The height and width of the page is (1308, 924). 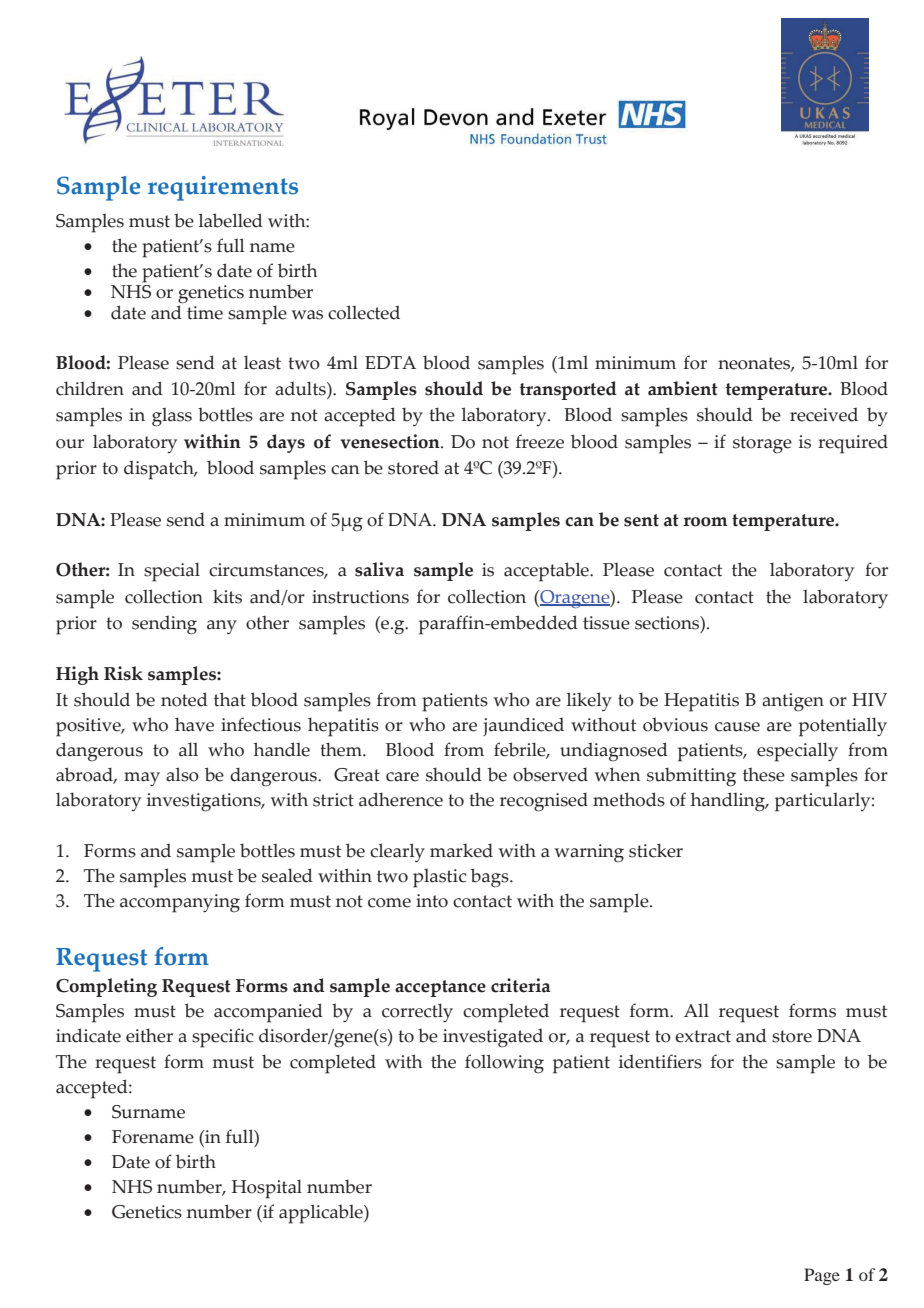 What do you see at coordinates (231, 220) in the page?
I see `labelled` at bounding box center [231, 220].
